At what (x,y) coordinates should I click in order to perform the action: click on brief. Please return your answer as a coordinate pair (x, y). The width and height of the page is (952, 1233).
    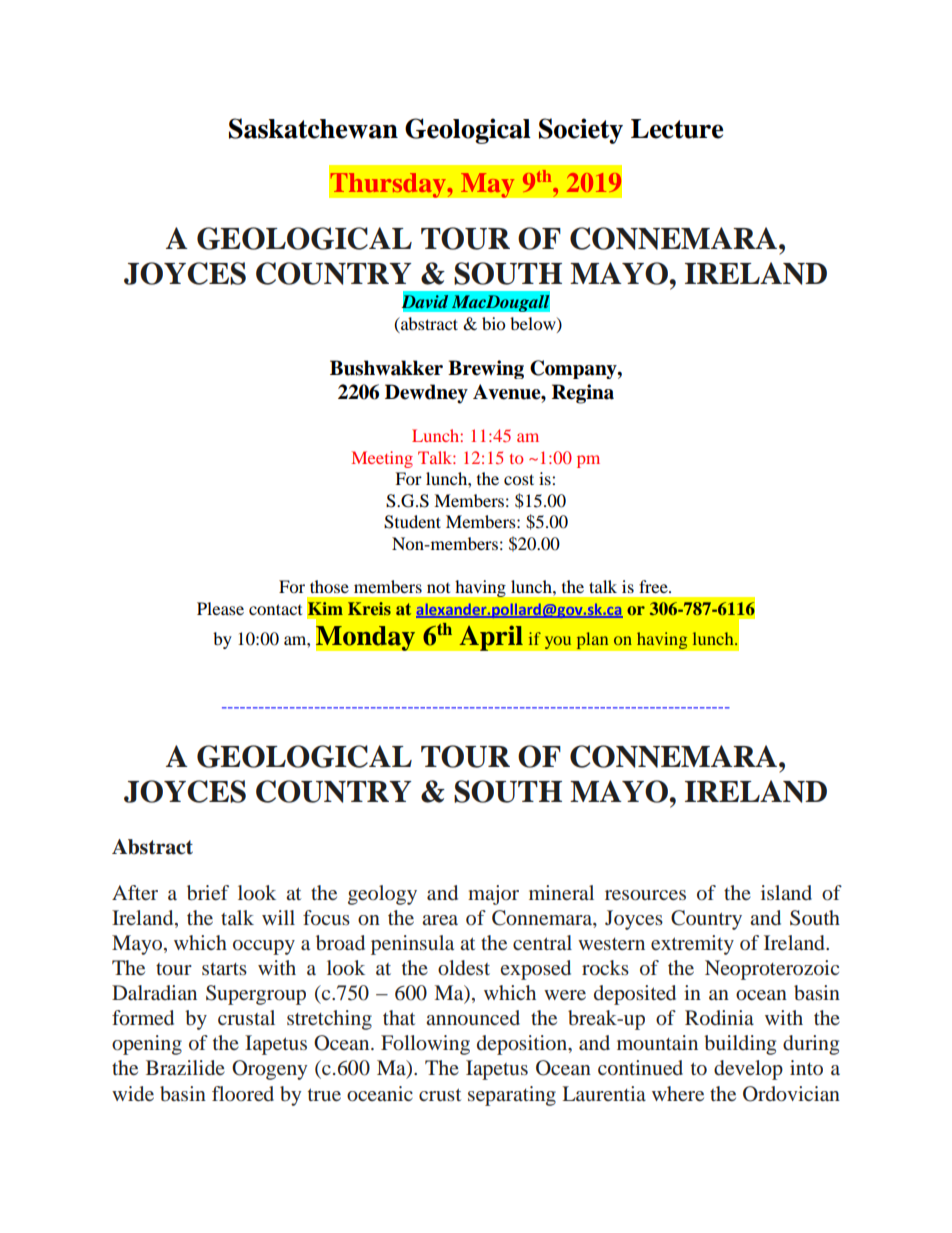
    Looking at the image, I should click on (208, 893).
